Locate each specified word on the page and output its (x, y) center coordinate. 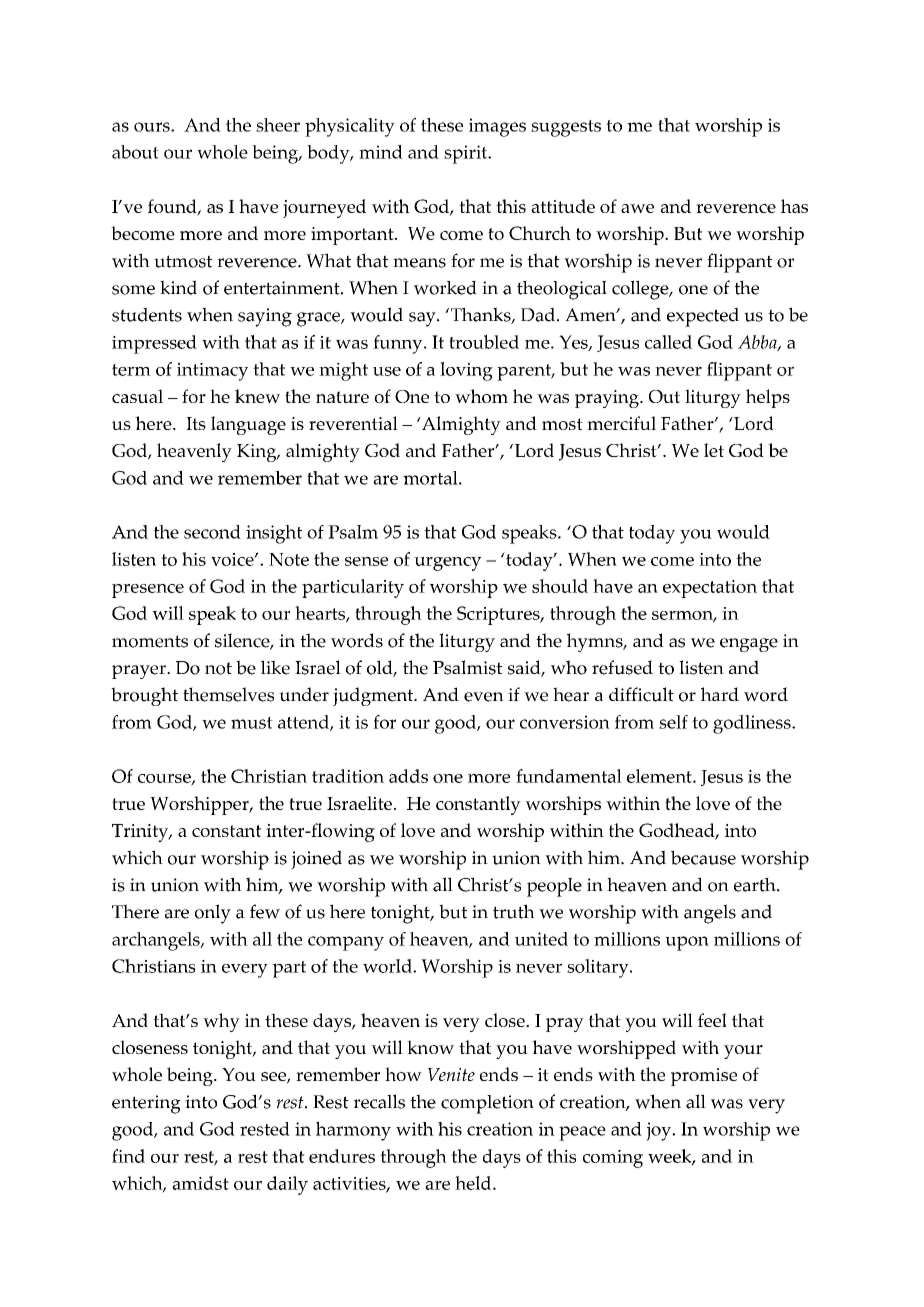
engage (749, 645)
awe (637, 208)
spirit (467, 154)
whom (481, 396)
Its (196, 423)
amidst (200, 1183)
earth (756, 884)
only (213, 914)
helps (768, 398)
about (135, 152)
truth (514, 911)
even (484, 697)
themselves (228, 694)
